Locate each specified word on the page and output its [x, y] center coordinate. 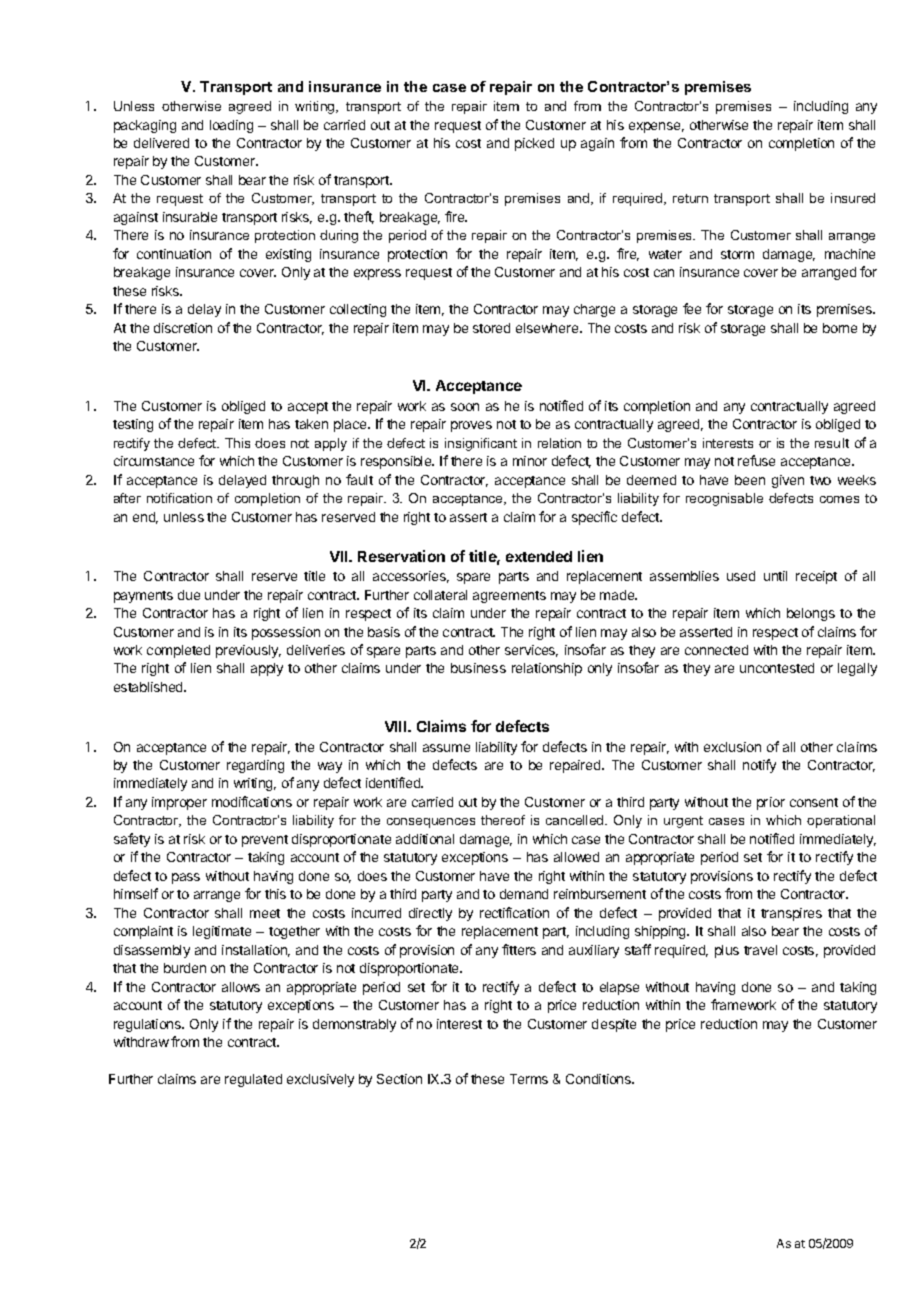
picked [534, 144]
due [189, 595]
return [690, 198]
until [775, 576]
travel [760, 950]
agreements [509, 597]
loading [231, 126]
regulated [253, 1080]
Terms [529, 1079]
